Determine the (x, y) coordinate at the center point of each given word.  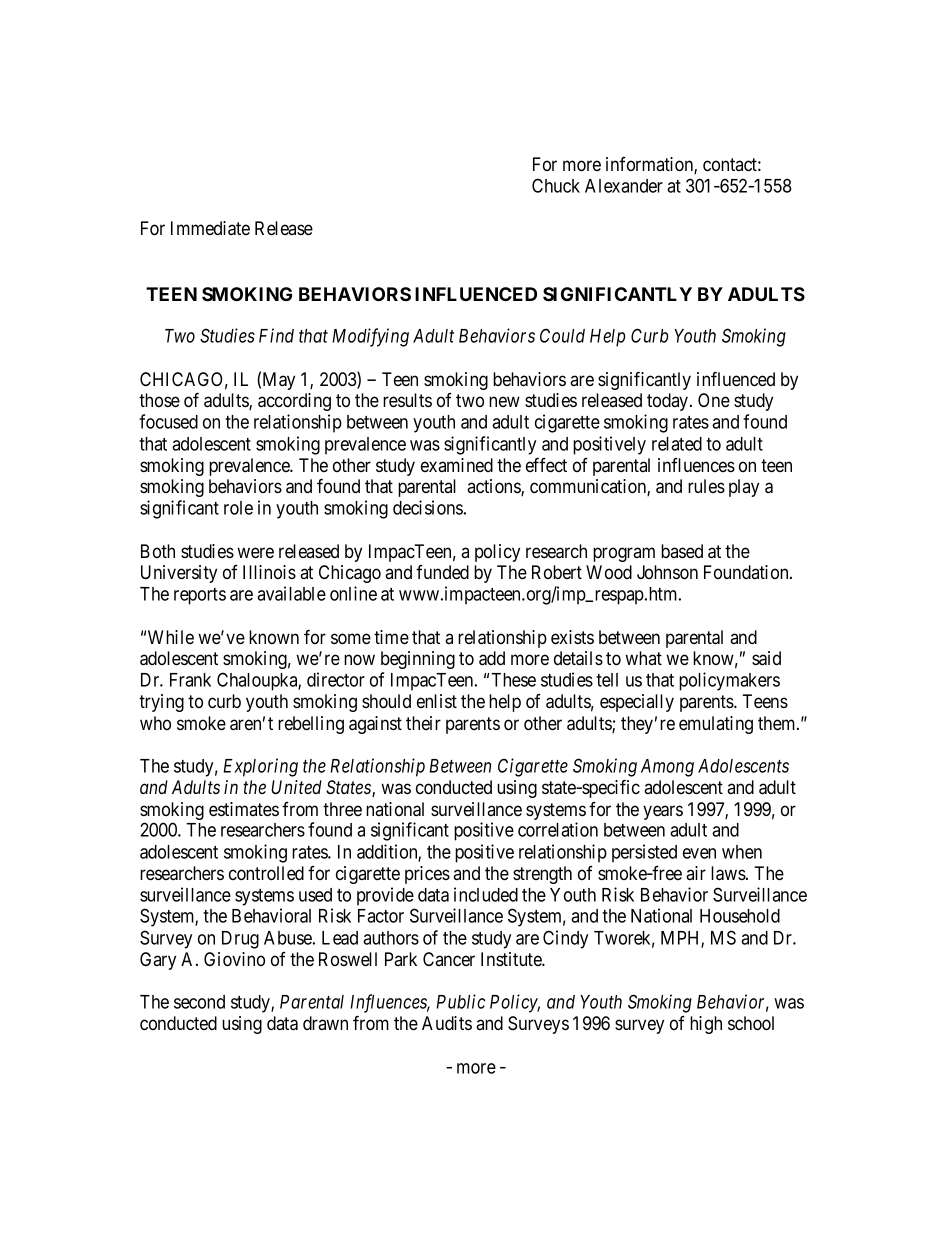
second (199, 1002)
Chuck (556, 185)
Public (460, 1001)
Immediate (210, 228)
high (706, 1025)
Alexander (624, 186)
